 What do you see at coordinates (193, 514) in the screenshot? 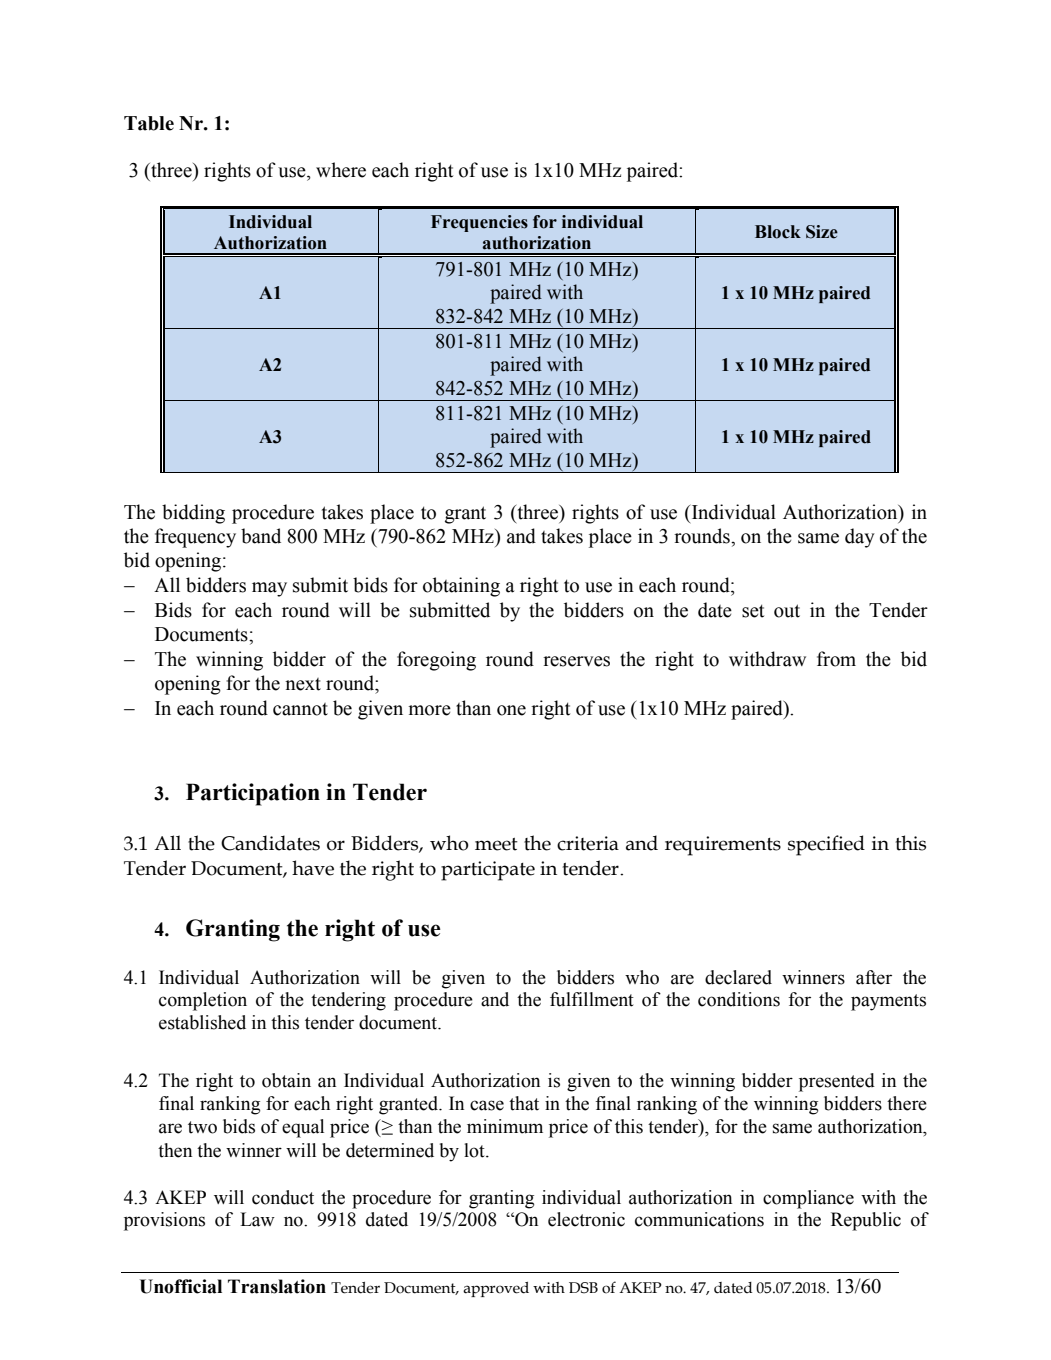
I see `bidding` at bounding box center [193, 514].
